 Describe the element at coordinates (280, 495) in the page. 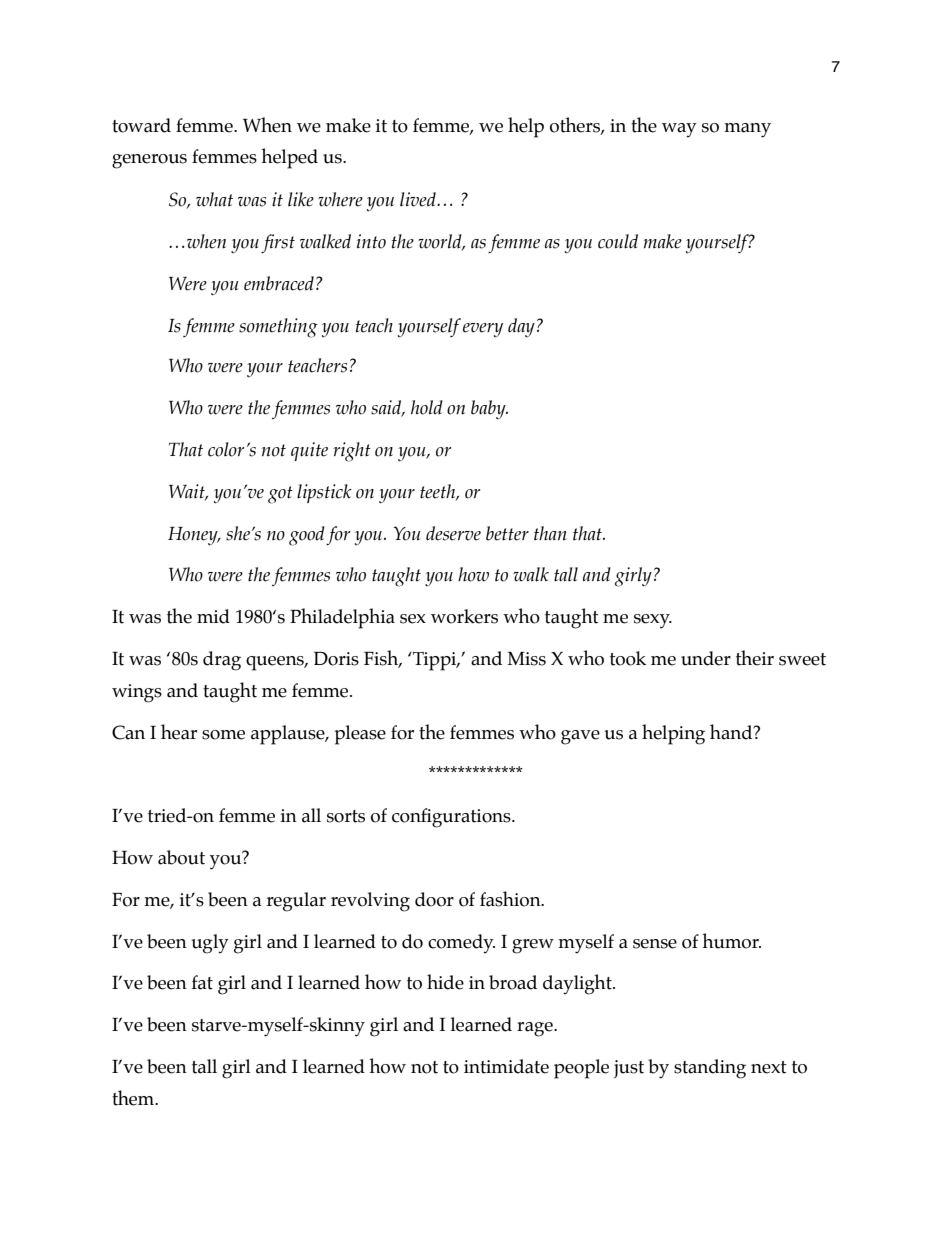

I see `got` at that location.
